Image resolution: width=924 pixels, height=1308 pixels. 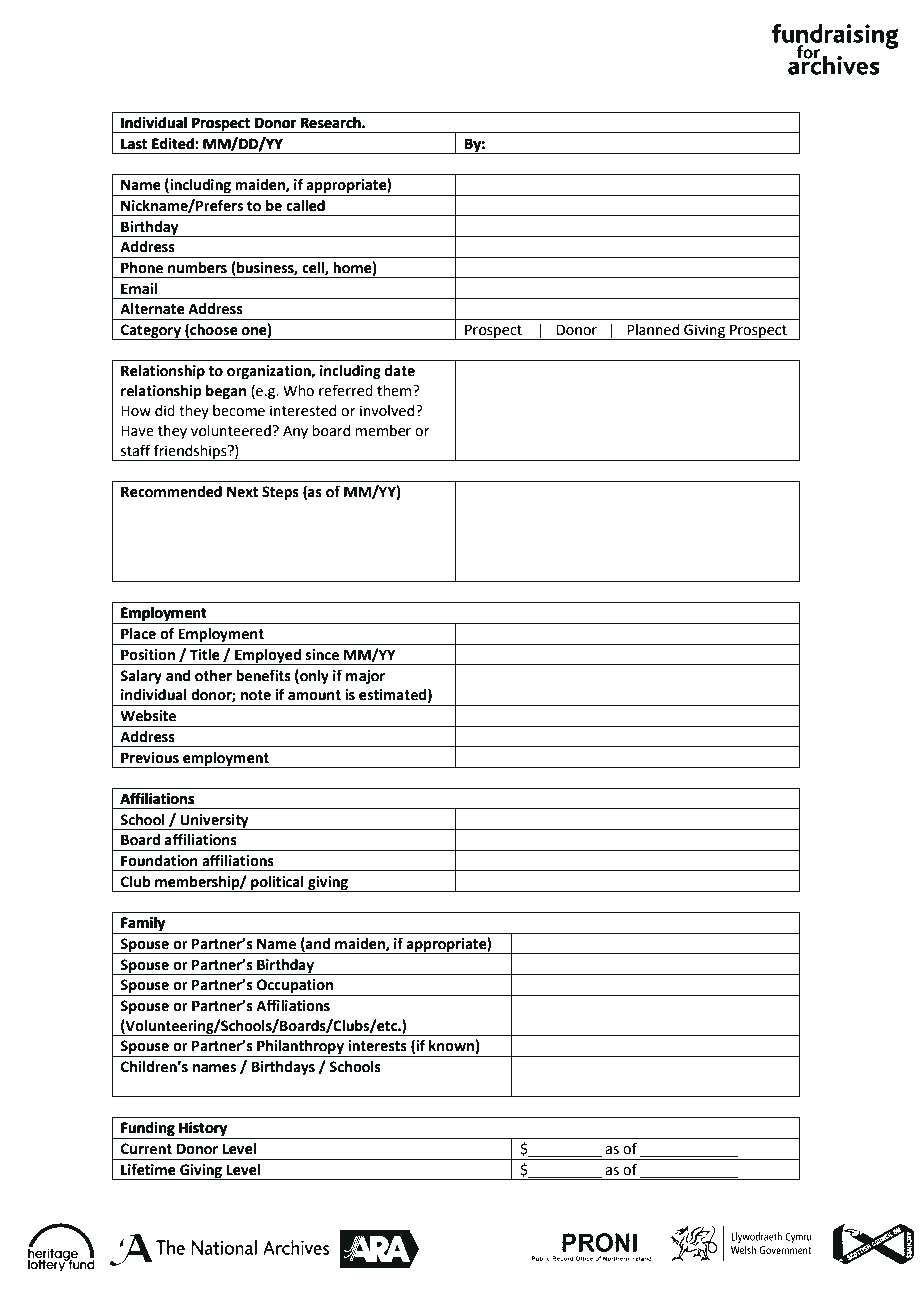 What do you see at coordinates (268, 657) in the page?
I see `Employed` at bounding box center [268, 657].
